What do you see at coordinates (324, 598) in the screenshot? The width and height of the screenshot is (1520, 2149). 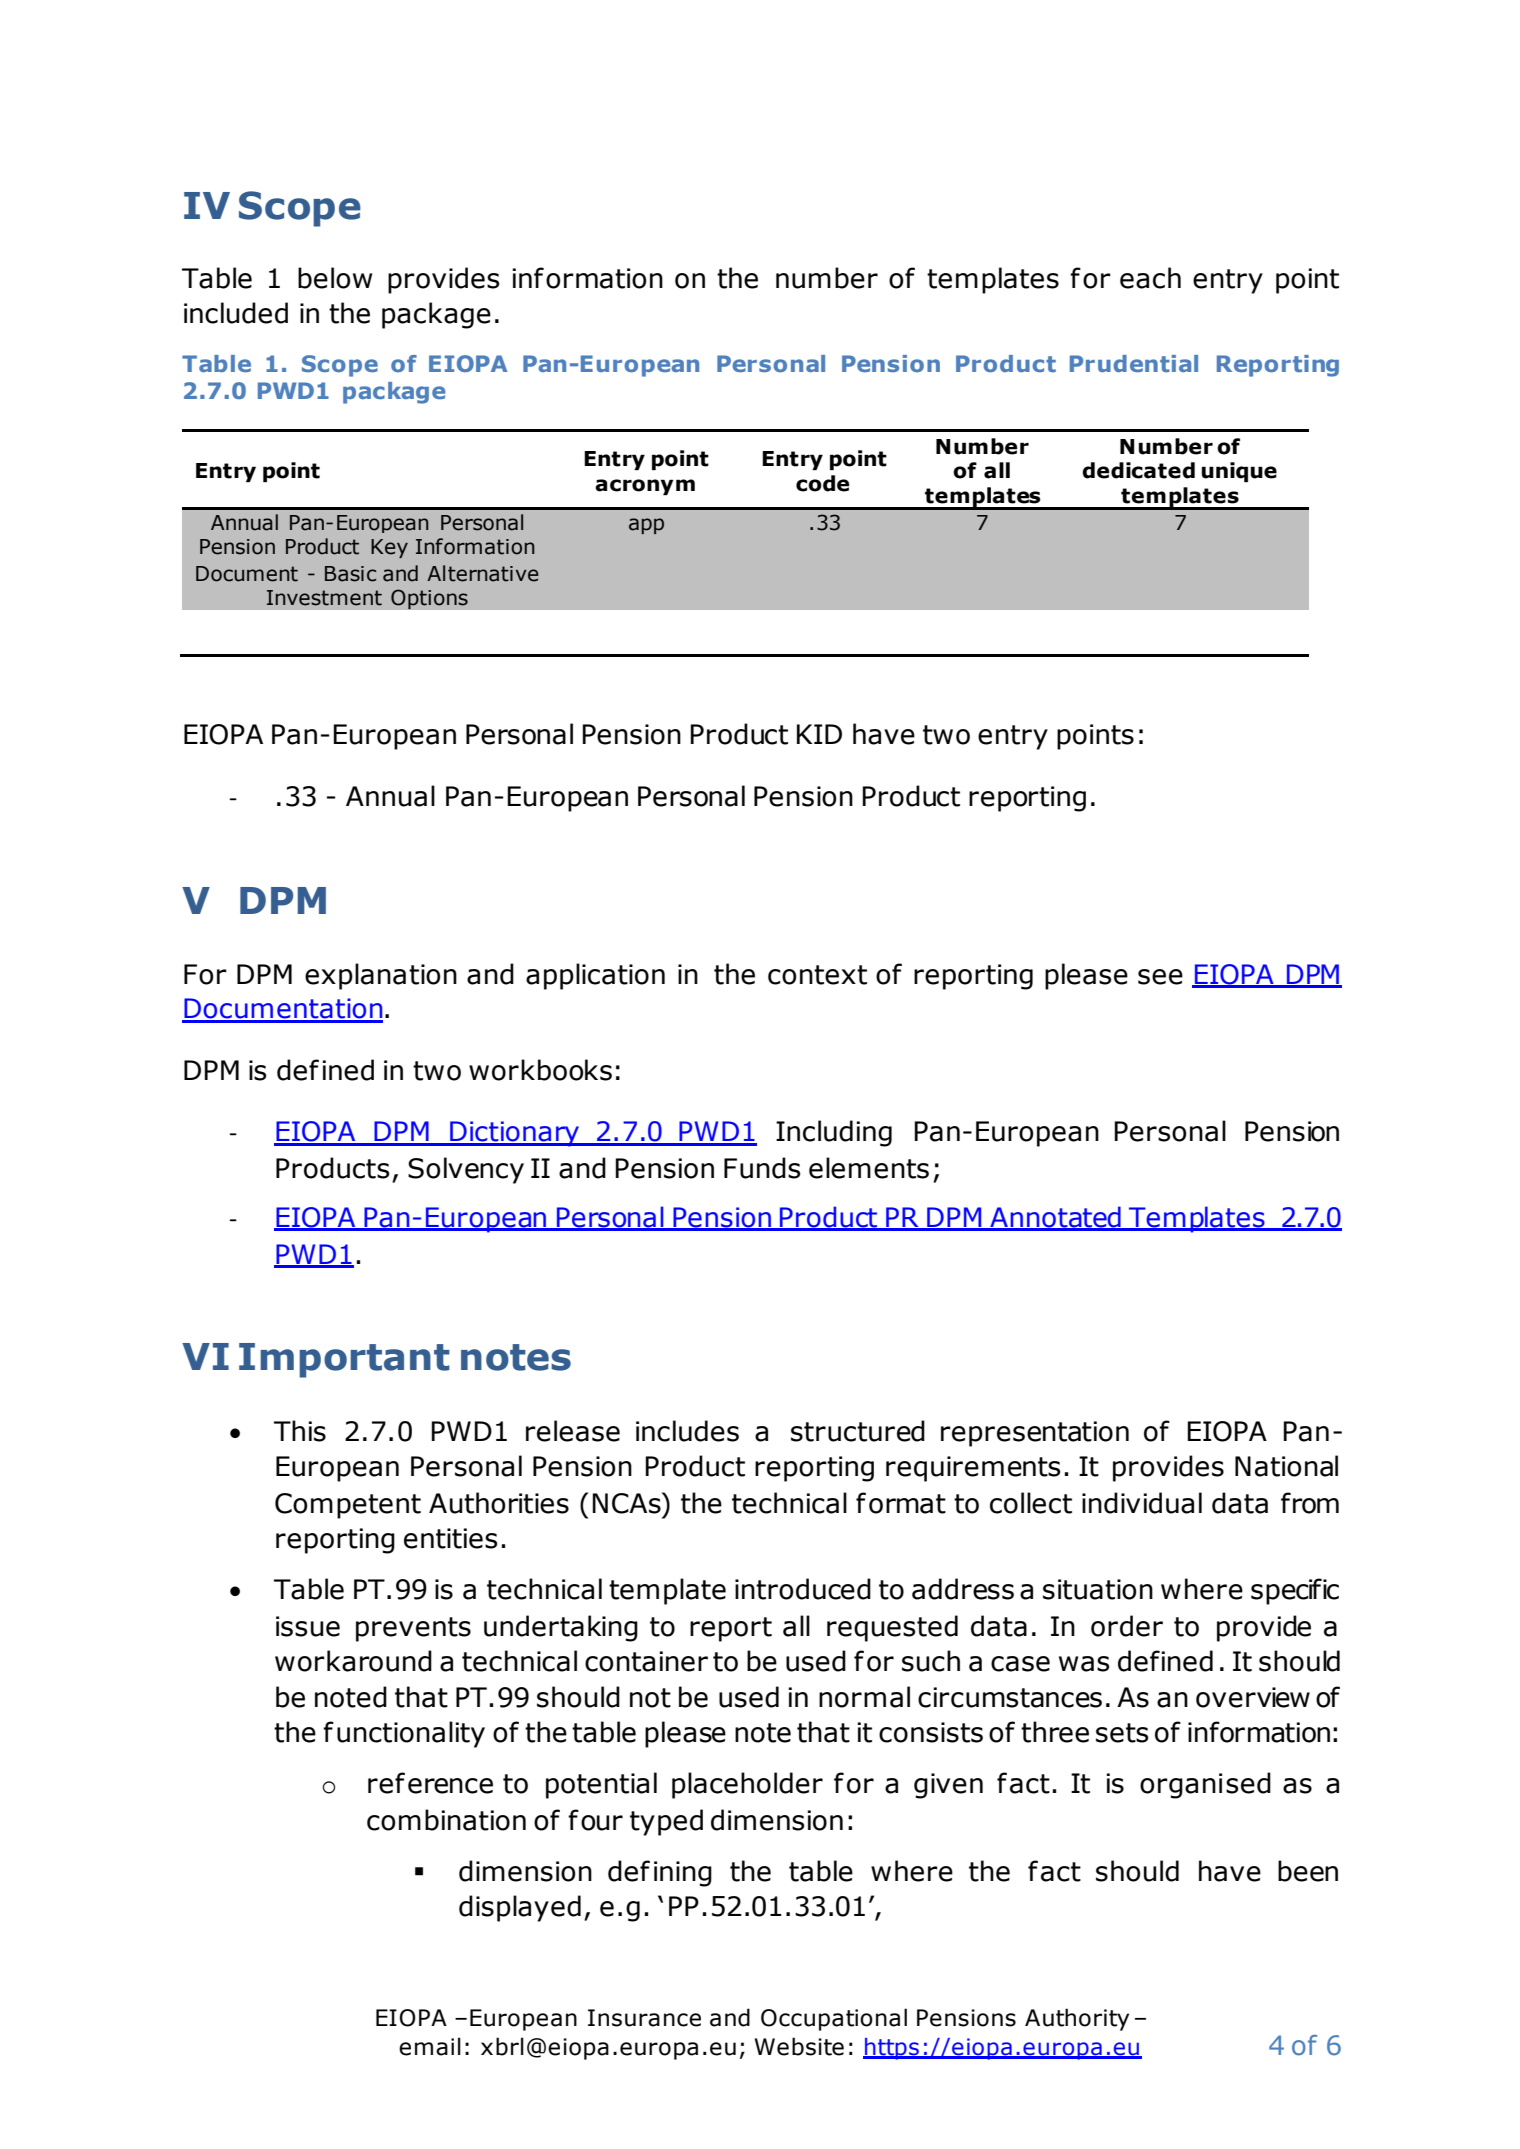 I see `Investment` at bounding box center [324, 598].
